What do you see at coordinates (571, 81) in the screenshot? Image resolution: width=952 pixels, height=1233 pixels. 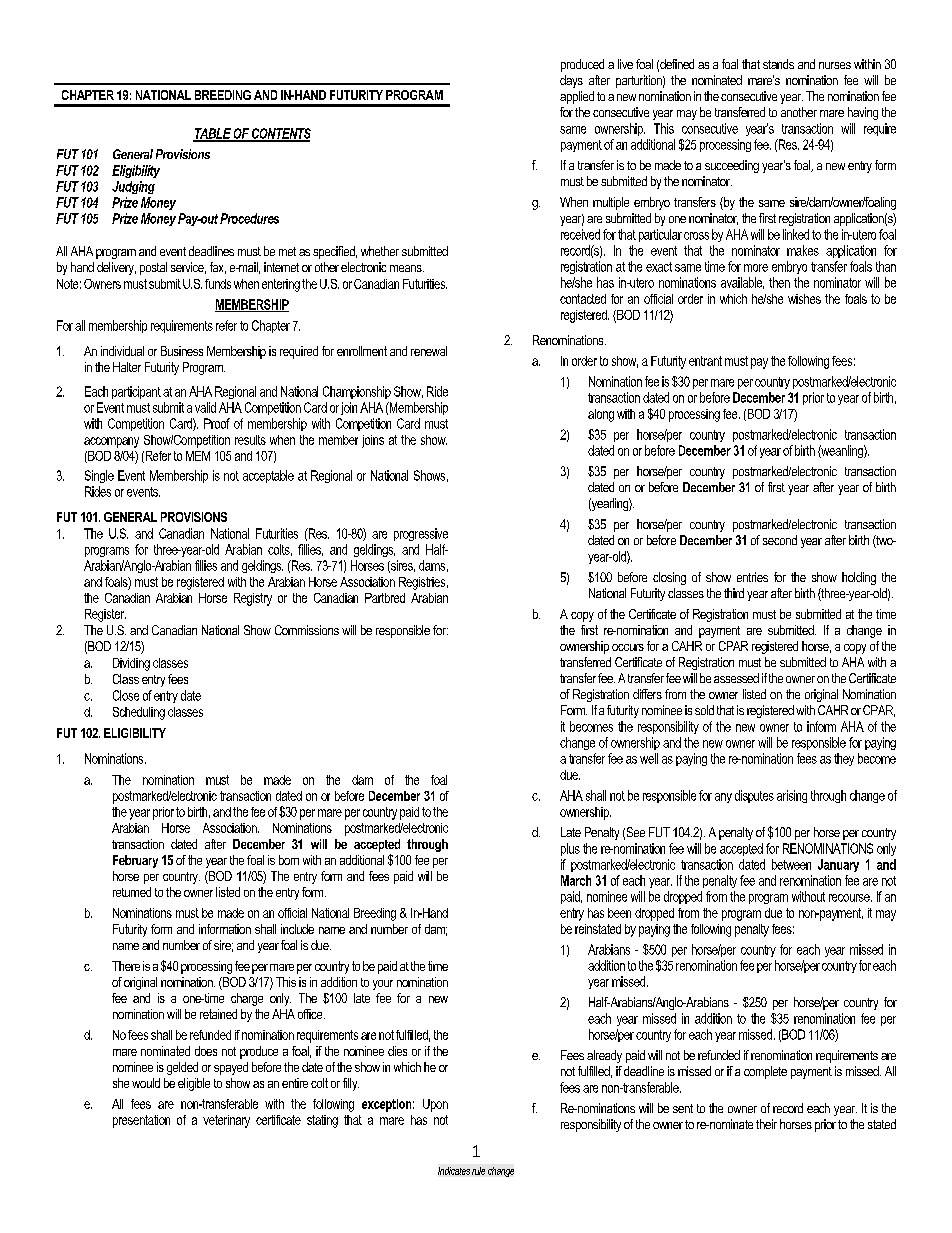 I see `days` at bounding box center [571, 81].
